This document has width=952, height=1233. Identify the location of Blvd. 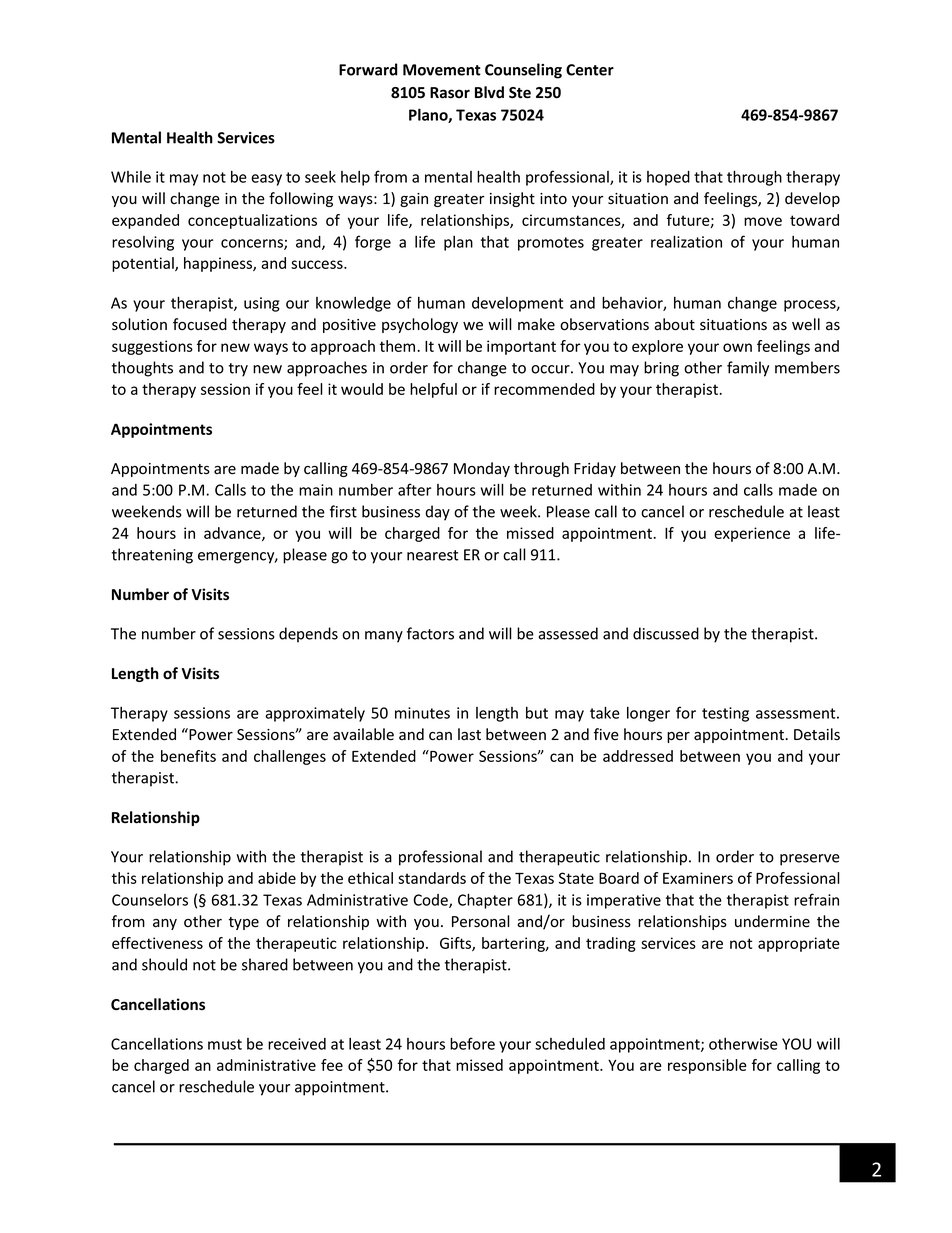
(489, 92).
